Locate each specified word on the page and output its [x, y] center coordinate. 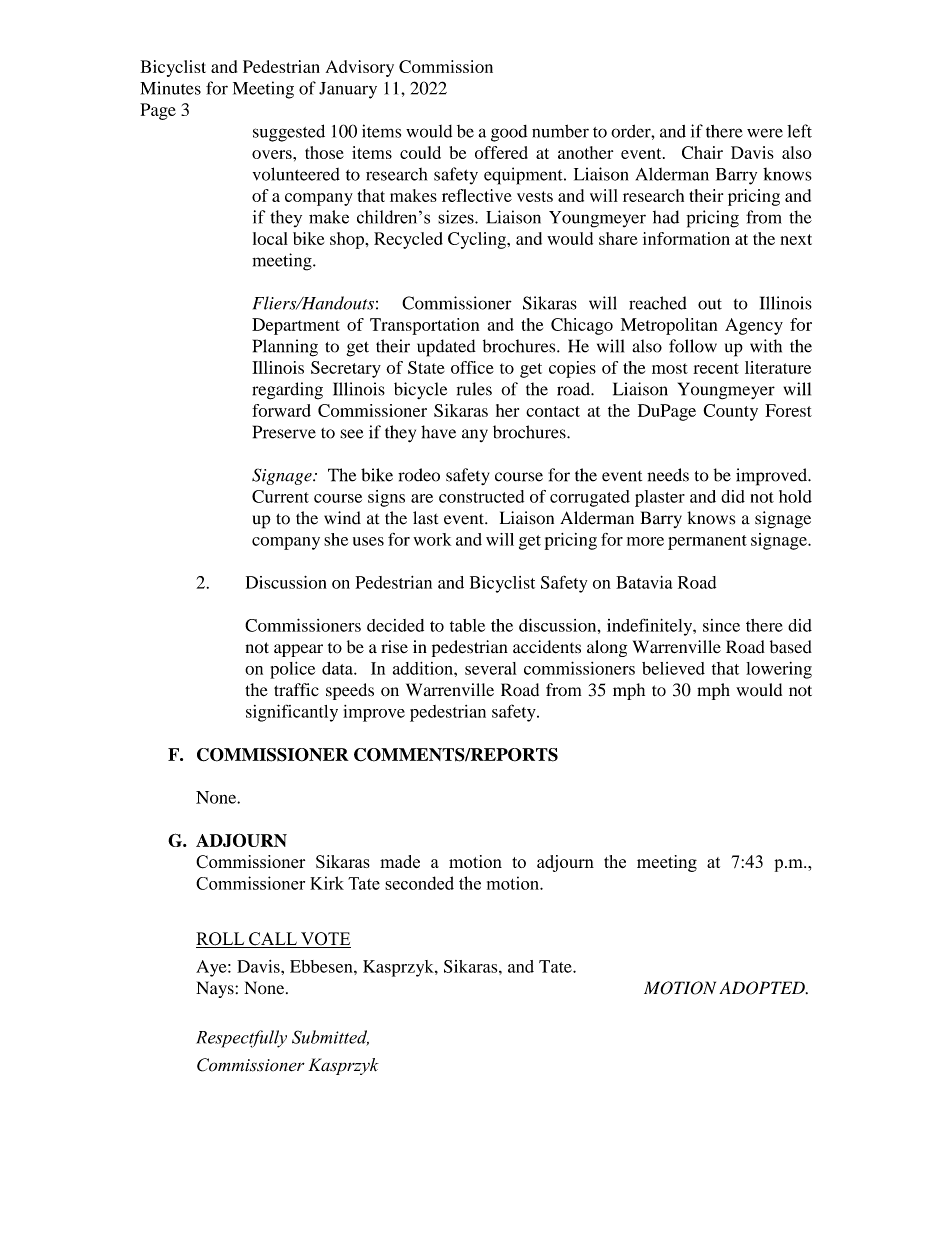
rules [474, 389]
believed [673, 668]
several [490, 668]
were [765, 133]
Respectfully [241, 1039]
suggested [289, 133]
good [509, 133]
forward [281, 410]
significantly [292, 713]
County [730, 412]
